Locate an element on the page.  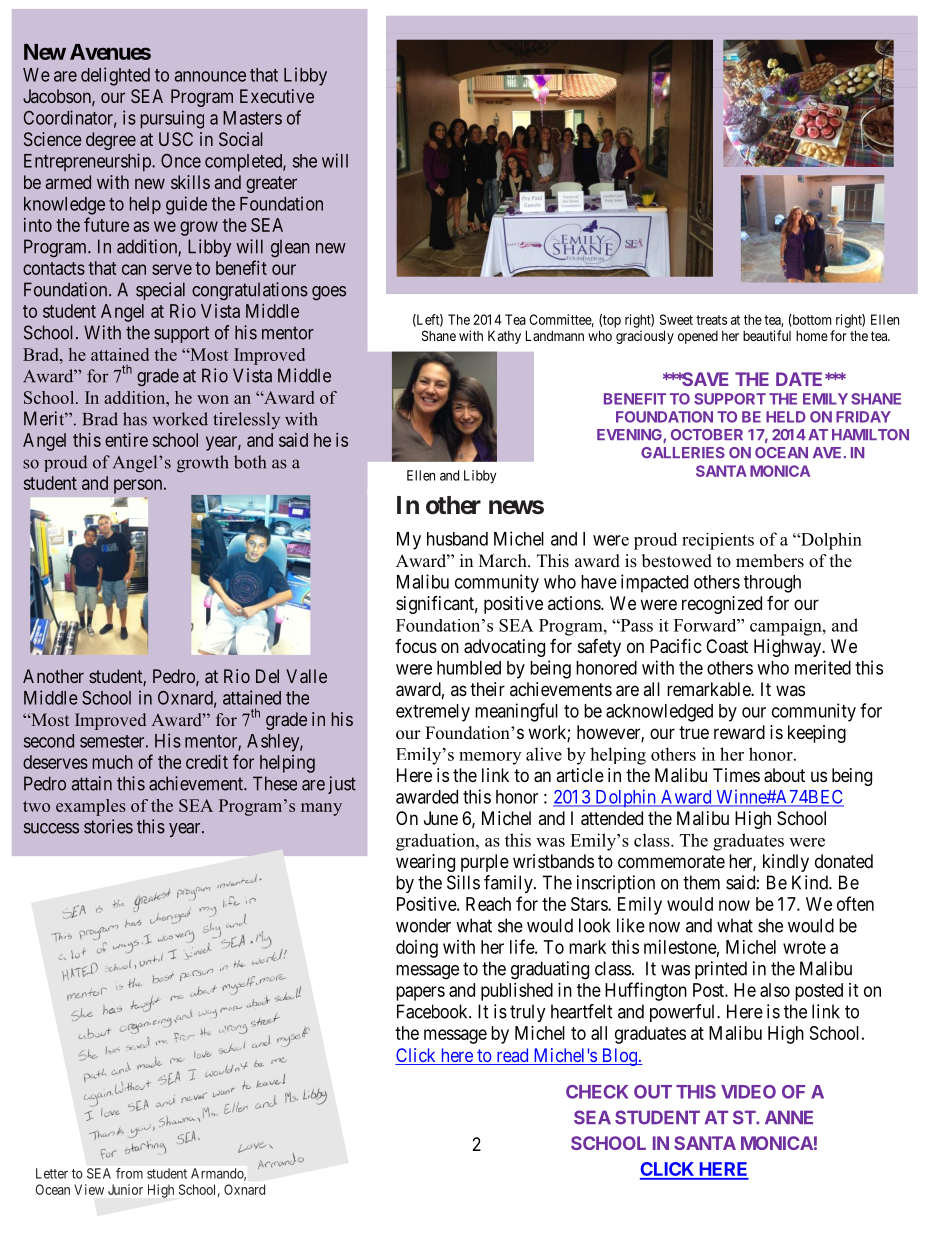
from is located at coordinates (129, 1173).
